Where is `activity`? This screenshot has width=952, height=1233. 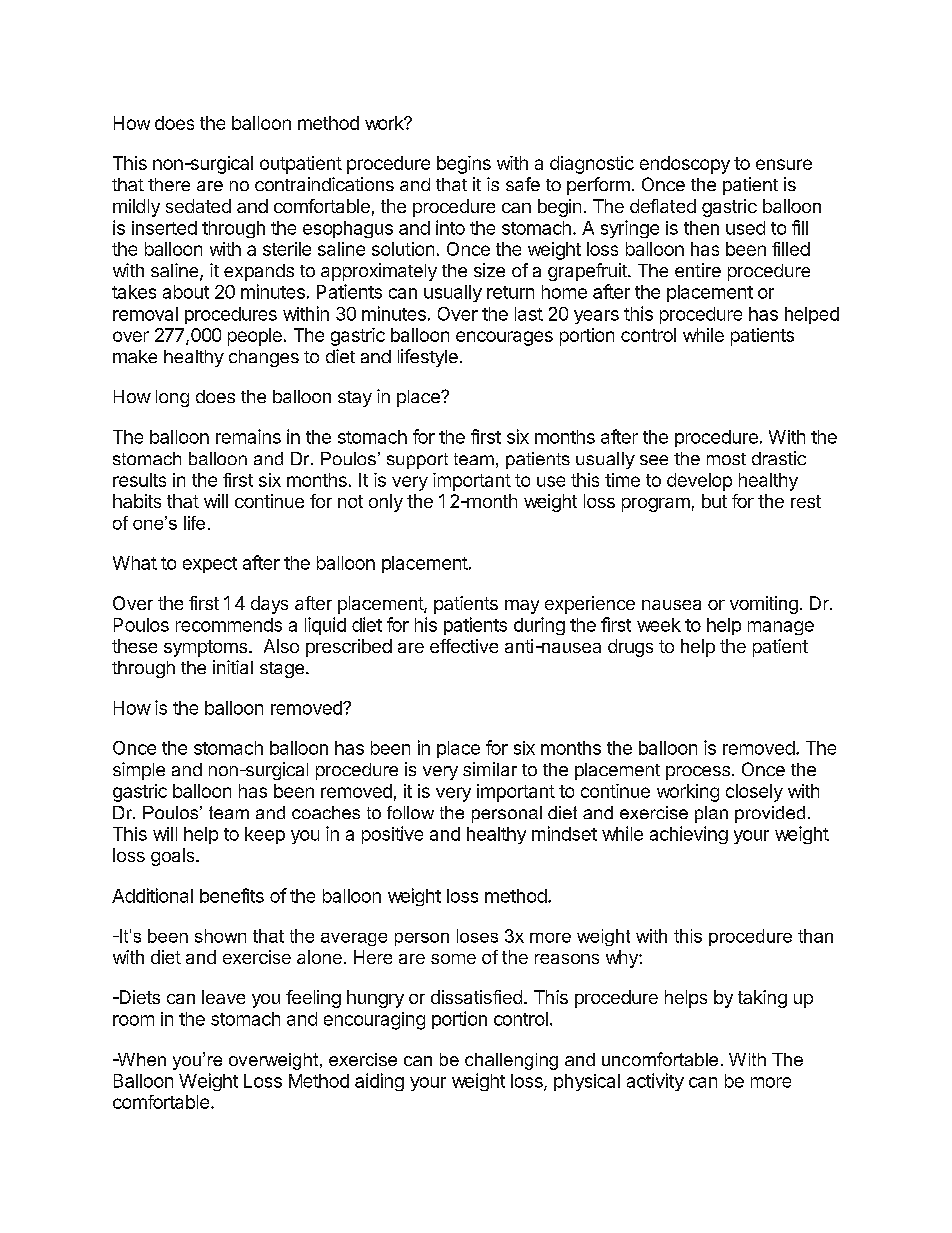 activity is located at coordinates (655, 1082).
